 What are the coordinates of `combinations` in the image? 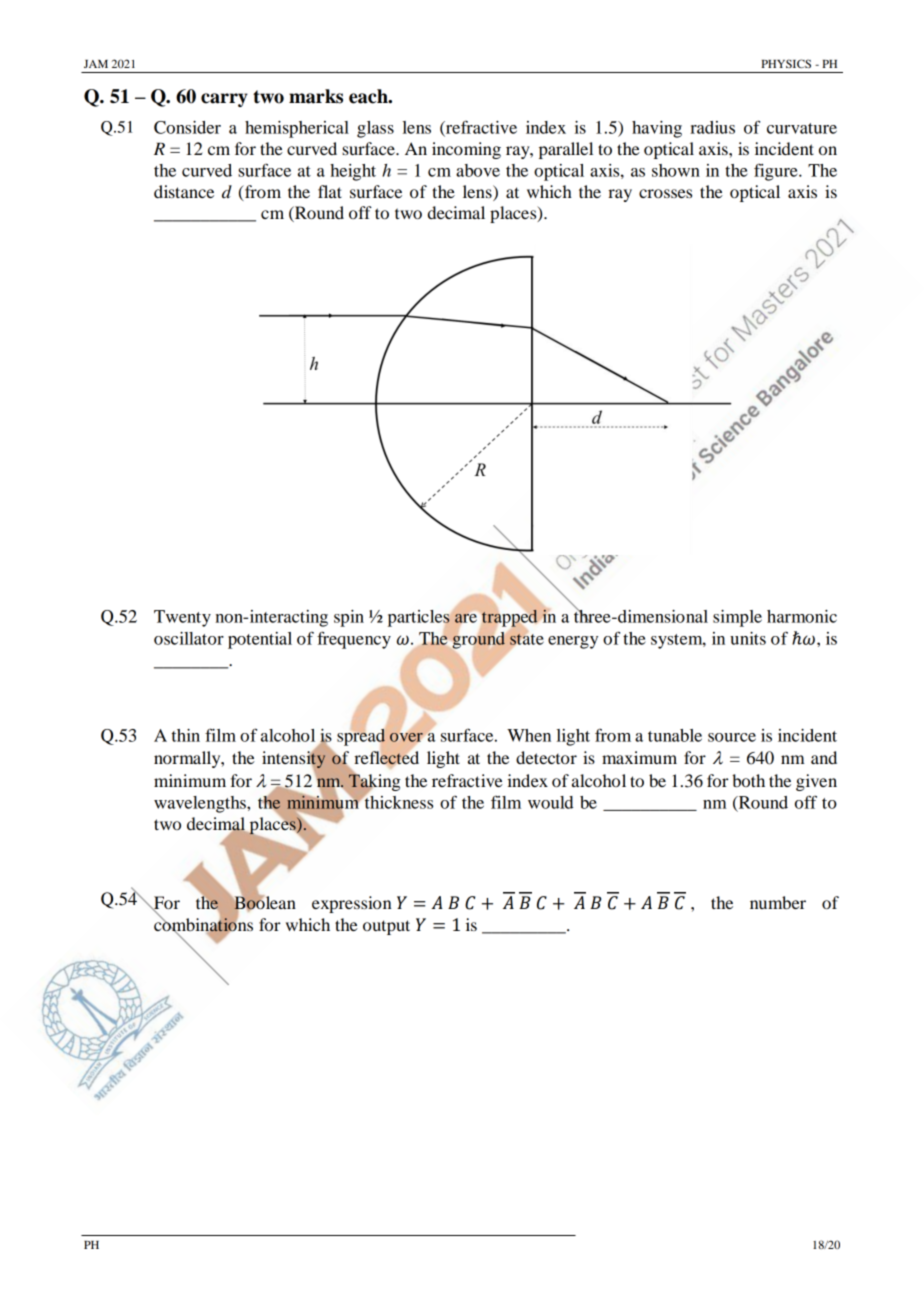 It's located at (203, 924).
